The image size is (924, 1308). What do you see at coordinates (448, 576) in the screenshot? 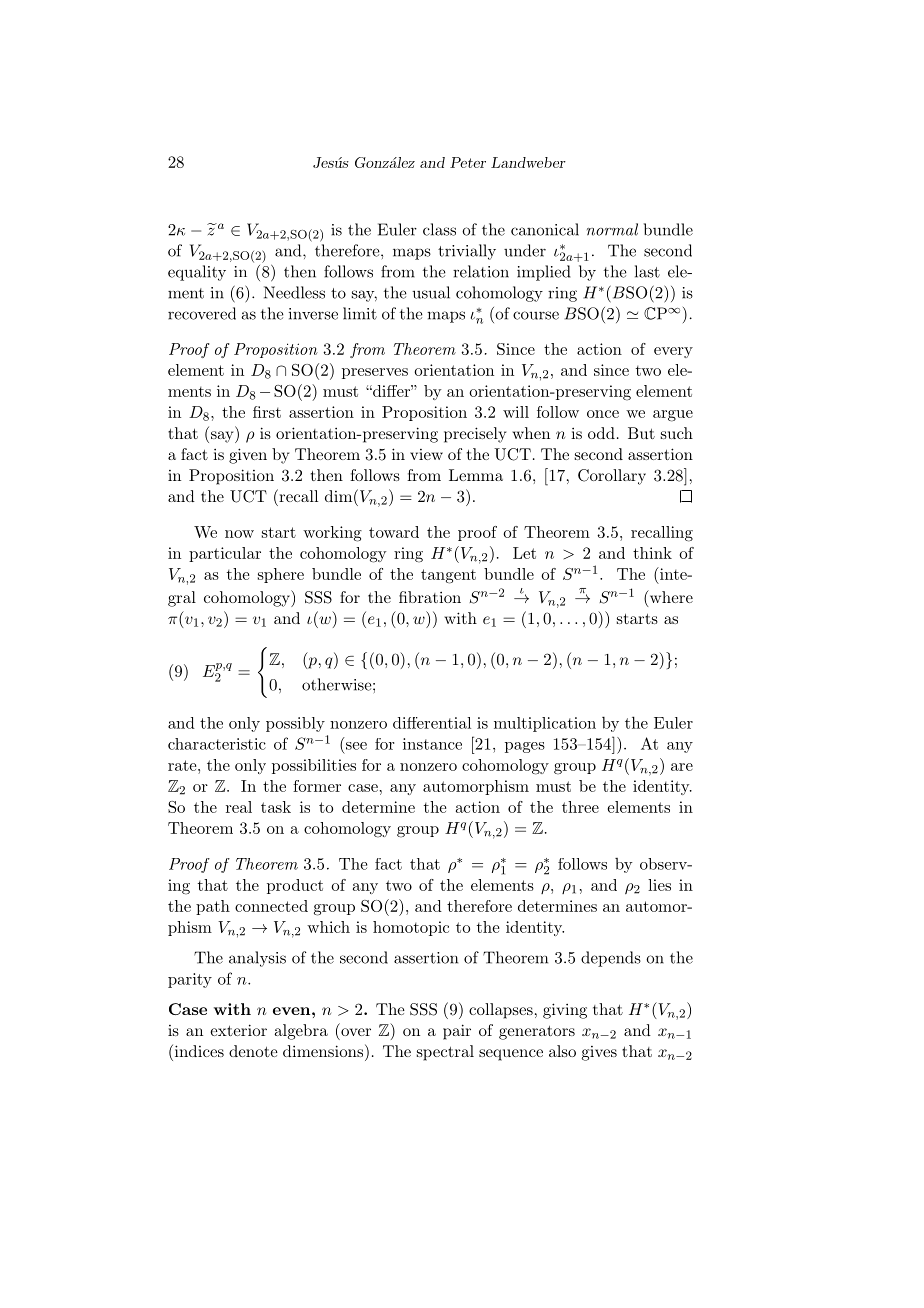
I see `tangent` at bounding box center [448, 576].
